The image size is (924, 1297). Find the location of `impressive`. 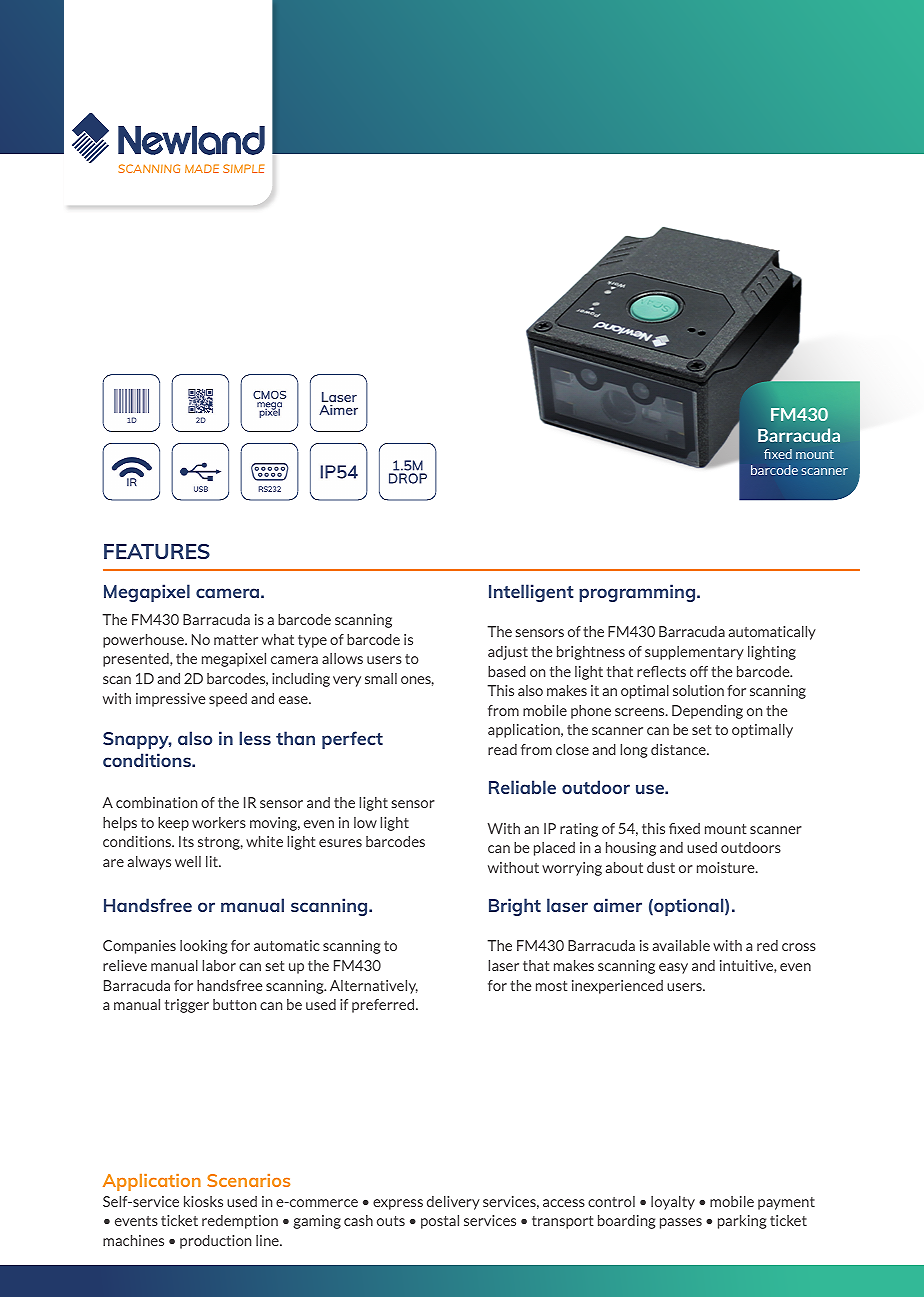

impressive is located at coordinates (171, 700).
